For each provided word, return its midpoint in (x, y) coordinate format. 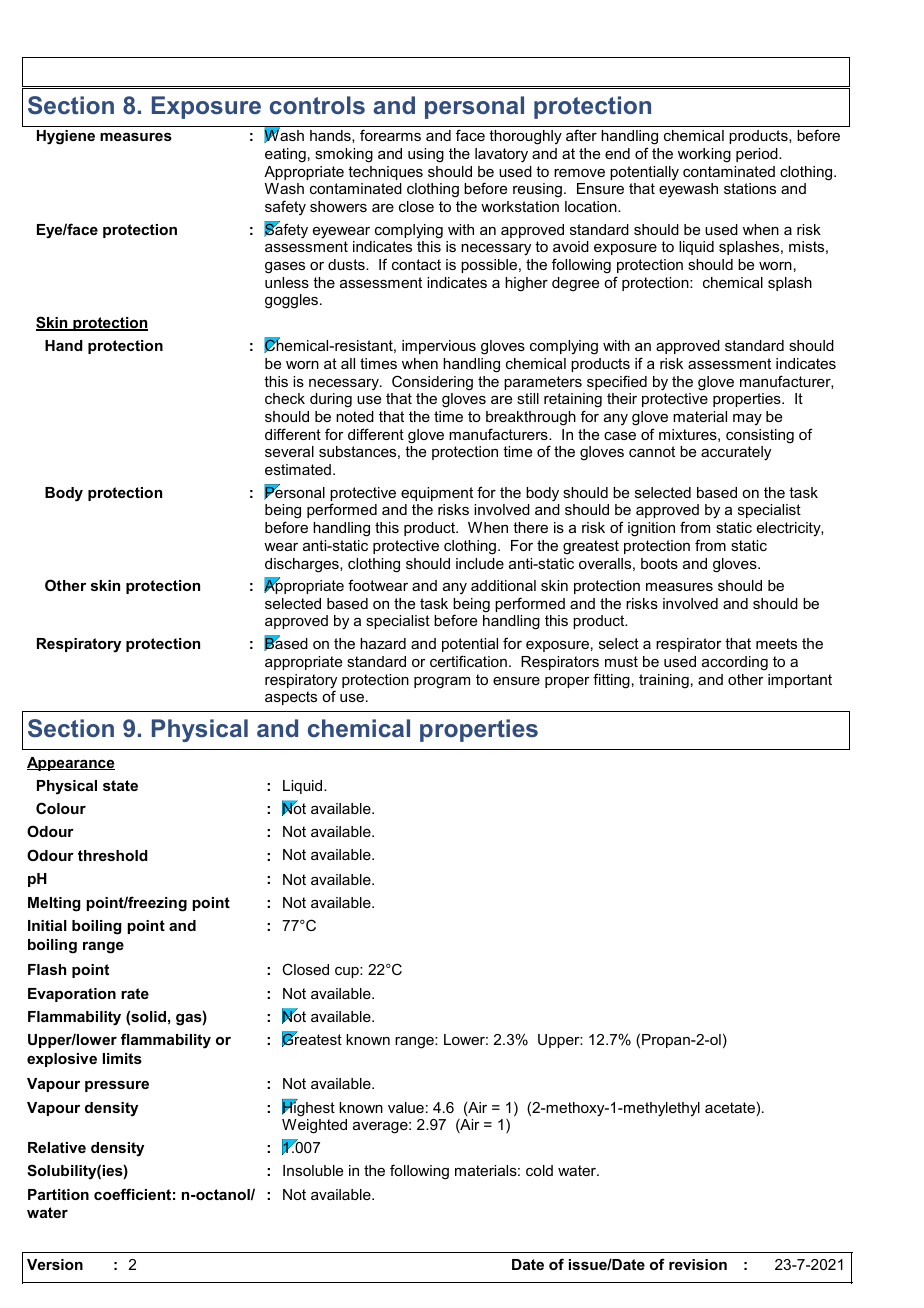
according (735, 663)
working (704, 155)
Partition (58, 1194)
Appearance (71, 764)
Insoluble (313, 1170)
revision (698, 1264)
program (442, 683)
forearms (390, 135)
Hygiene (66, 137)
